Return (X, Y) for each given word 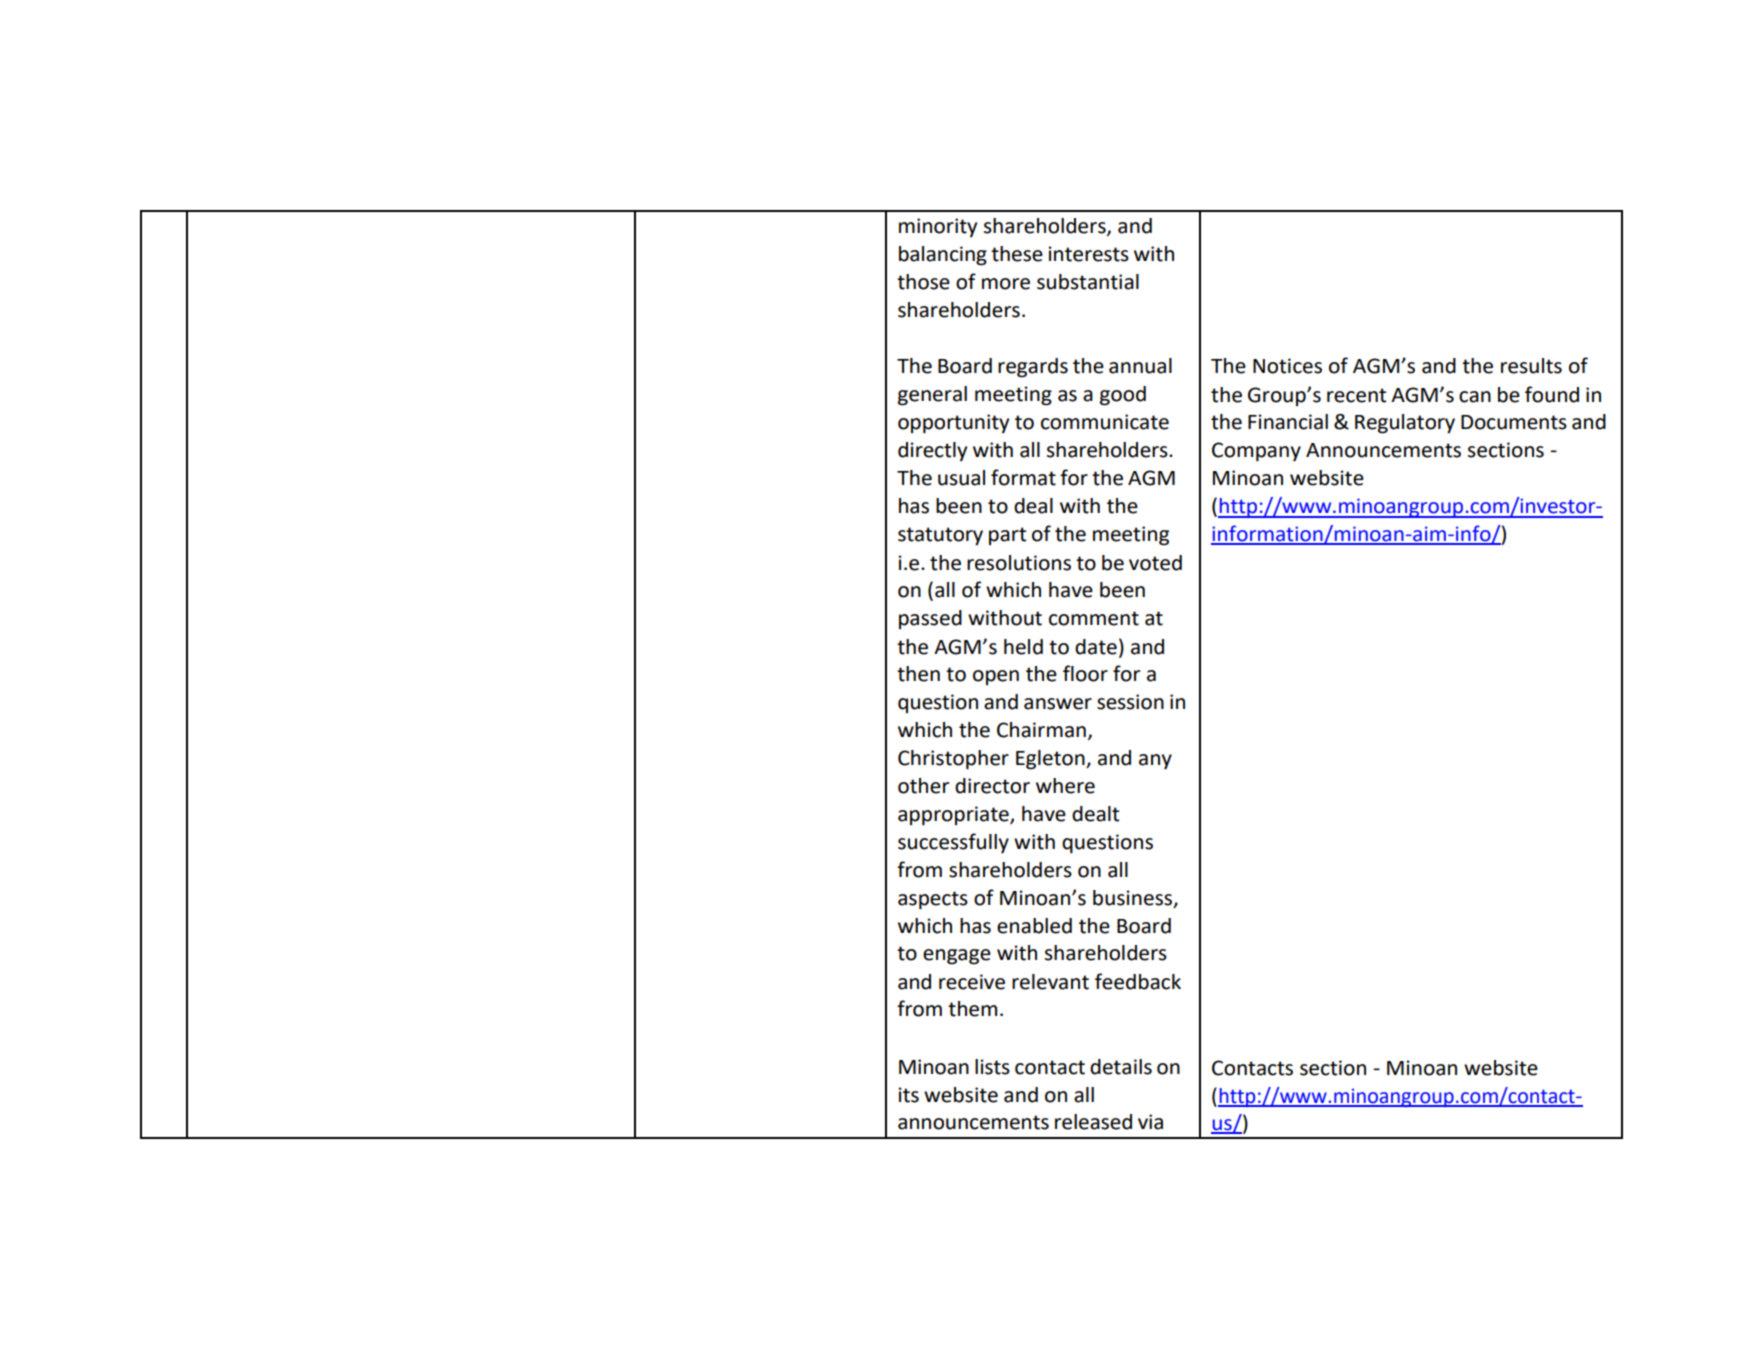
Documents (1514, 422)
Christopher (953, 760)
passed (930, 619)
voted (1155, 563)
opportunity (953, 424)
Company (1256, 452)
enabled (1034, 926)
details (1121, 1067)
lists (992, 1067)
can (1475, 397)
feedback (1138, 981)
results (1531, 366)
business (1134, 899)
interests (1088, 254)
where (1065, 786)
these (1017, 254)
